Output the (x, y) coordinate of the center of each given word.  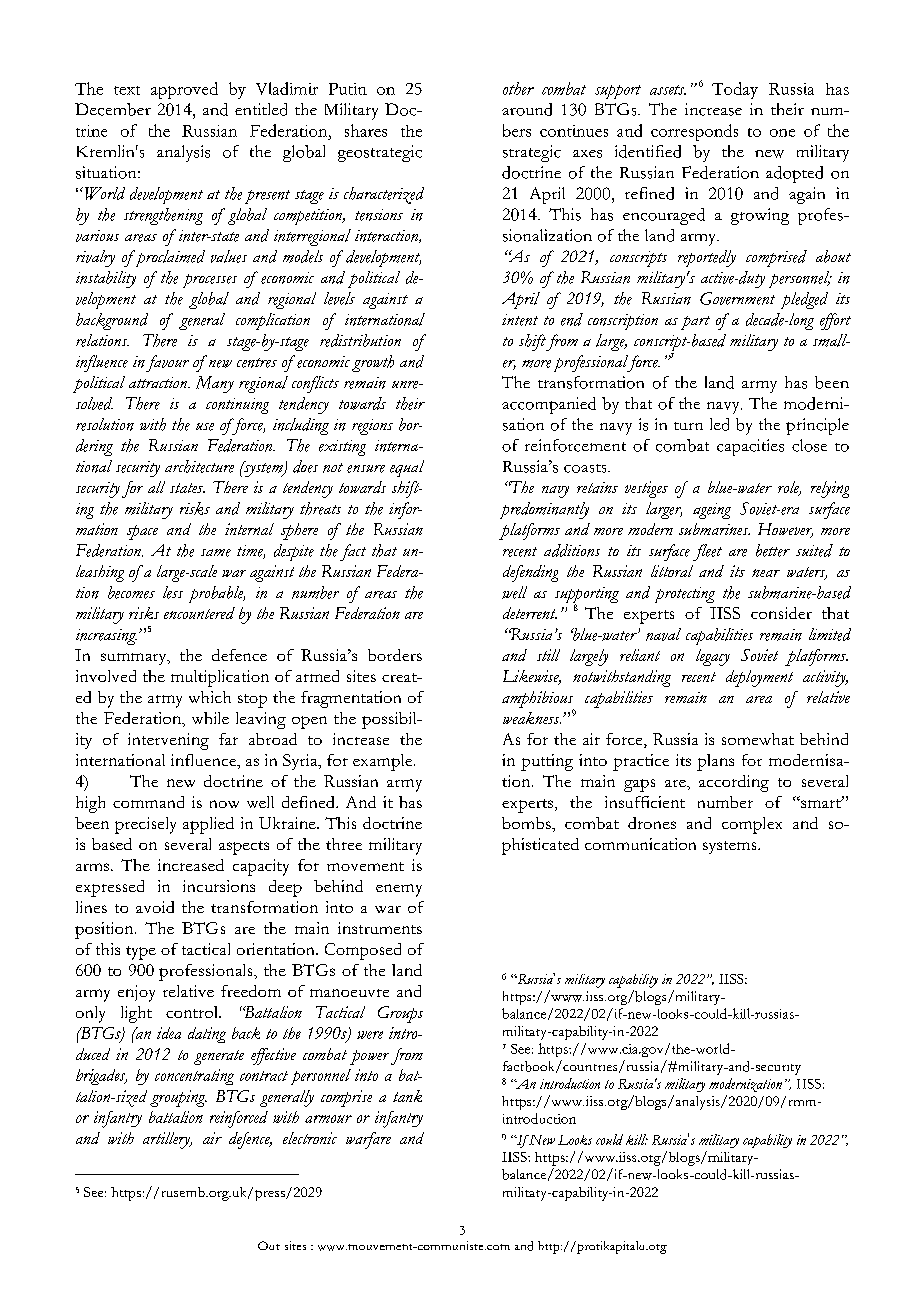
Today (735, 90)
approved (184, 90)
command (148, 802)
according (734, 783)
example (382, 762)
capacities (750, 447)
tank (407, 1096)
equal (407, 468)
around (527, 109)
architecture (199, 466)
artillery (167, 1140)
